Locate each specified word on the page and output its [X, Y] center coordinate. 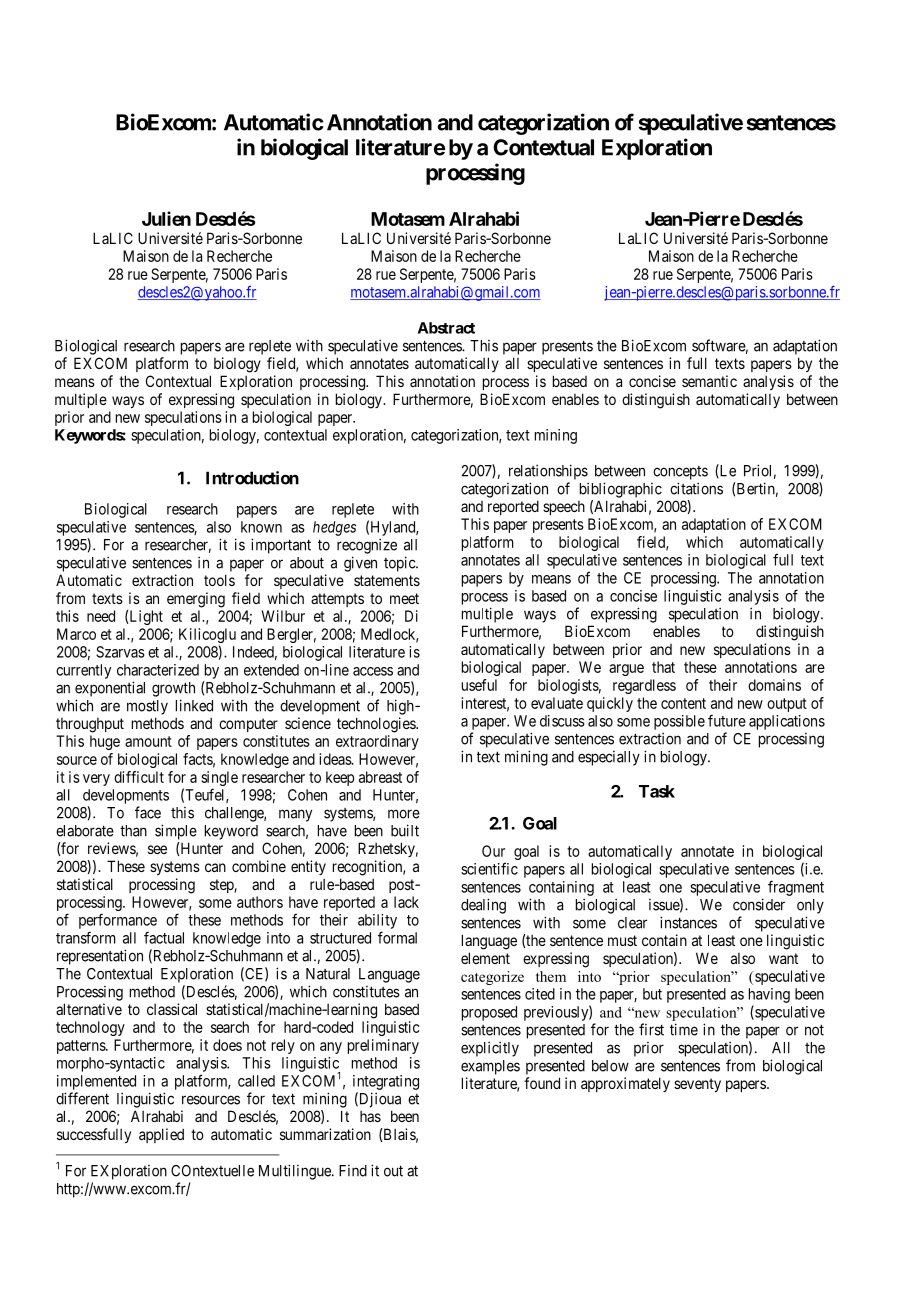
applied [161, 1135]
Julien [166, 218]
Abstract [446, 328]
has [370, 1116]
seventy [697, 1085]
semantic [709, 381]
